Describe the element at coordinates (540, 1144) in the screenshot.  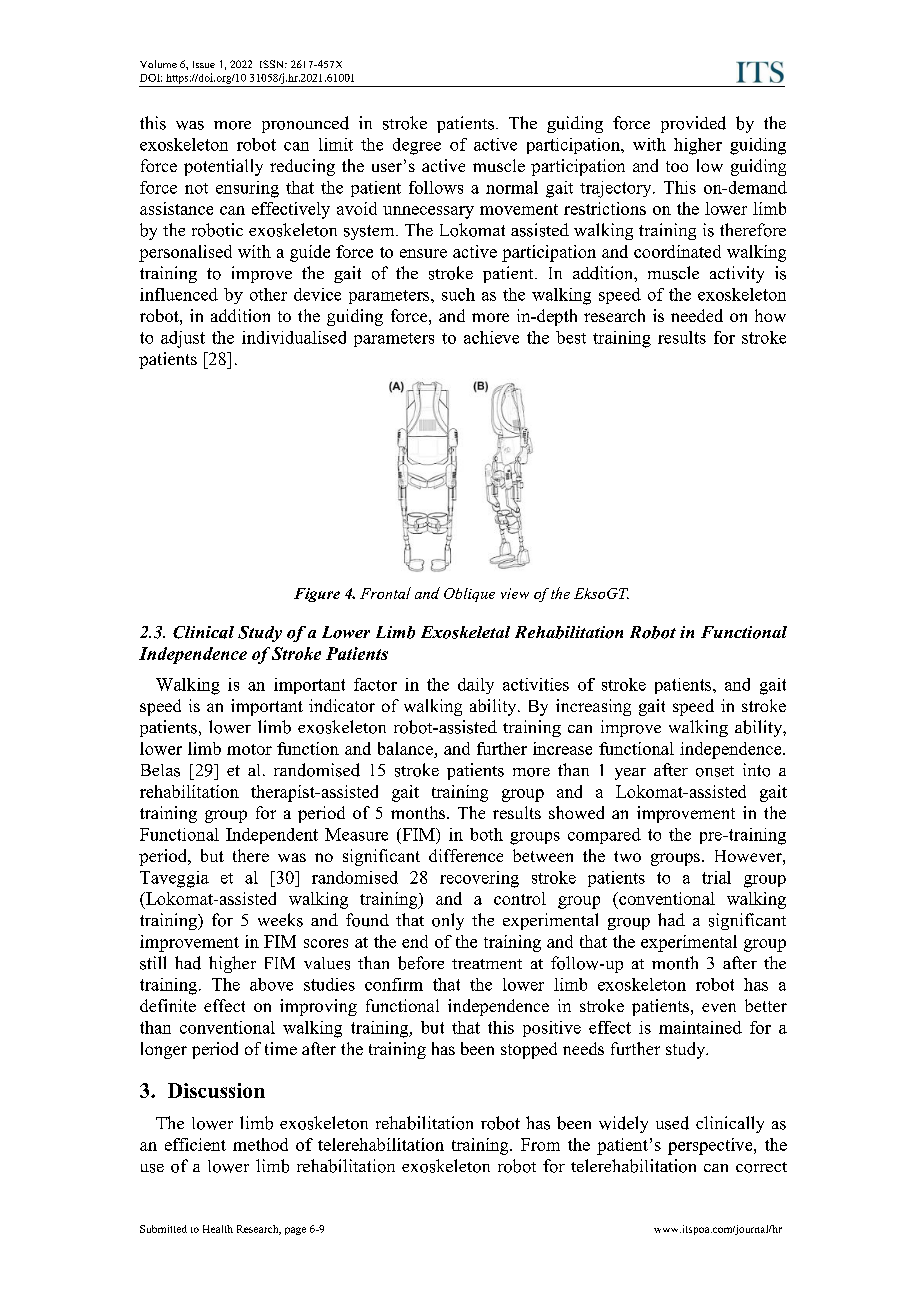
I see `From` at that location.
